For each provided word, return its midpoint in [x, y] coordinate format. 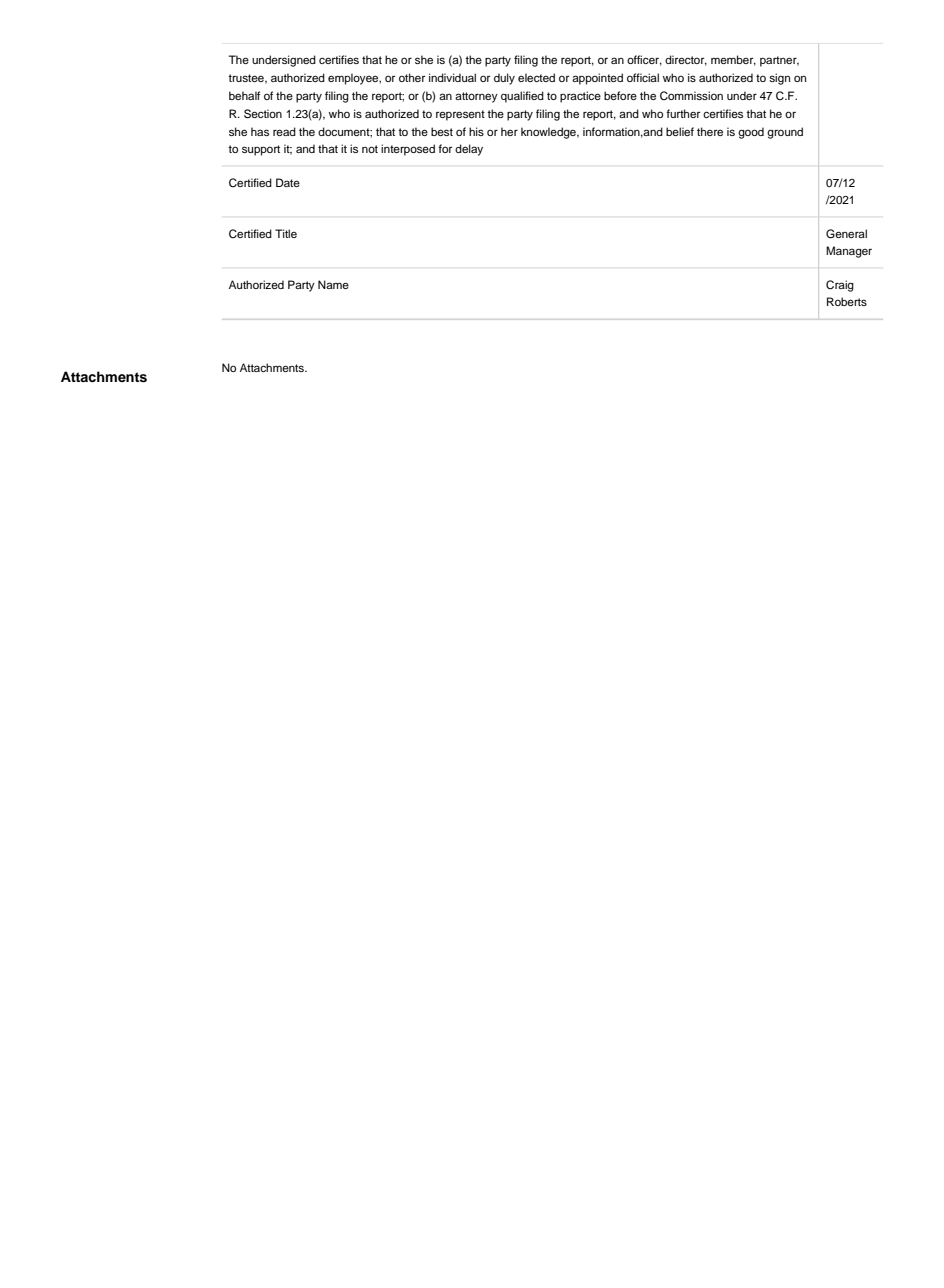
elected [536, 77]
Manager [849, 252]
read [284, 131]
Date [288, 182]
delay [469, 150]
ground [785, 133]
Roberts [847, 301]
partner [779, 61]
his [476, 131]
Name [333, 284]
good [751, 133]
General [846, 234]
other [412, 77]
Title [286, 233]
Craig [840, 286]
